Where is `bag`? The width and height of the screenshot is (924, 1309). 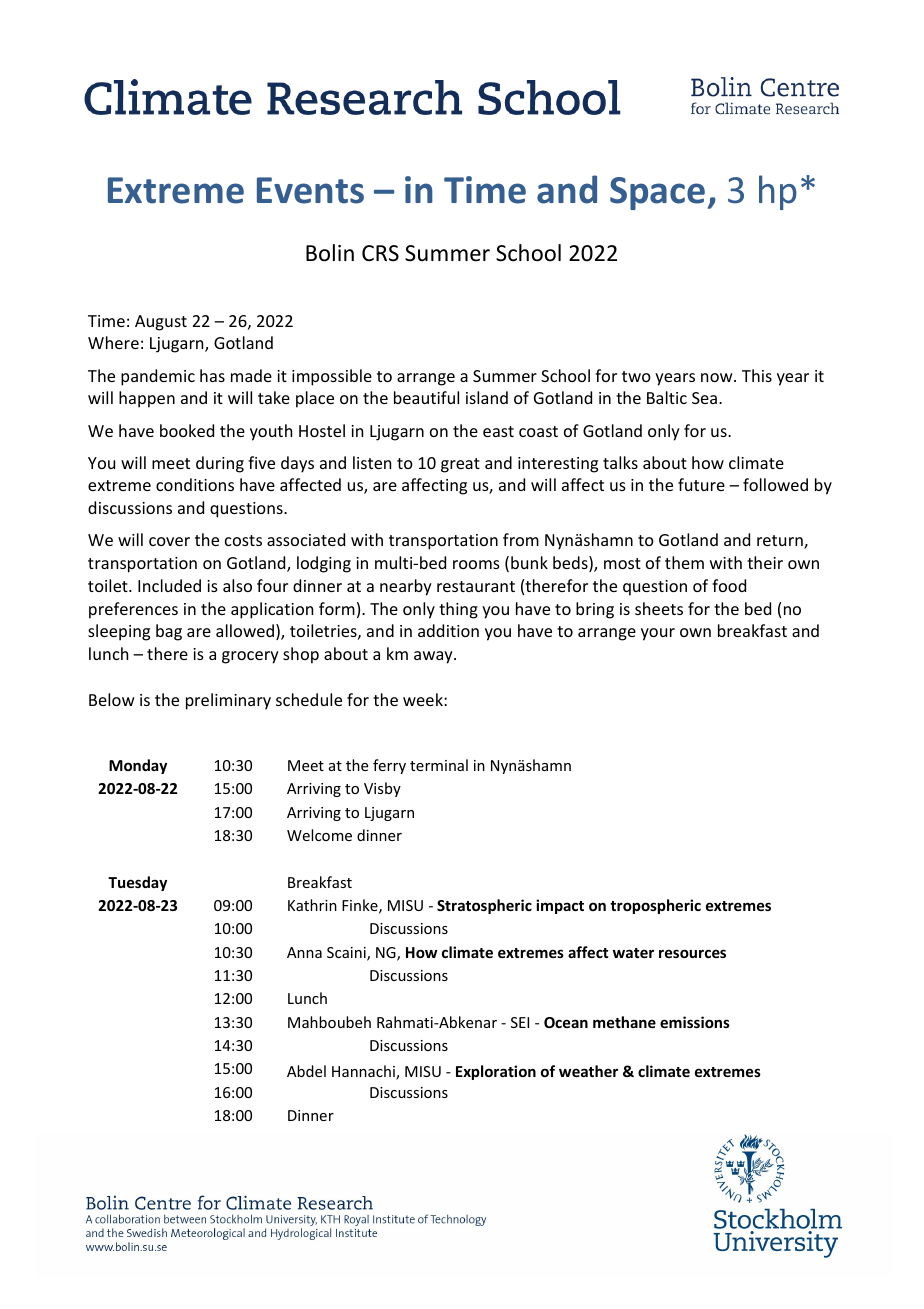 bag is located at coordinates (169, 632).
